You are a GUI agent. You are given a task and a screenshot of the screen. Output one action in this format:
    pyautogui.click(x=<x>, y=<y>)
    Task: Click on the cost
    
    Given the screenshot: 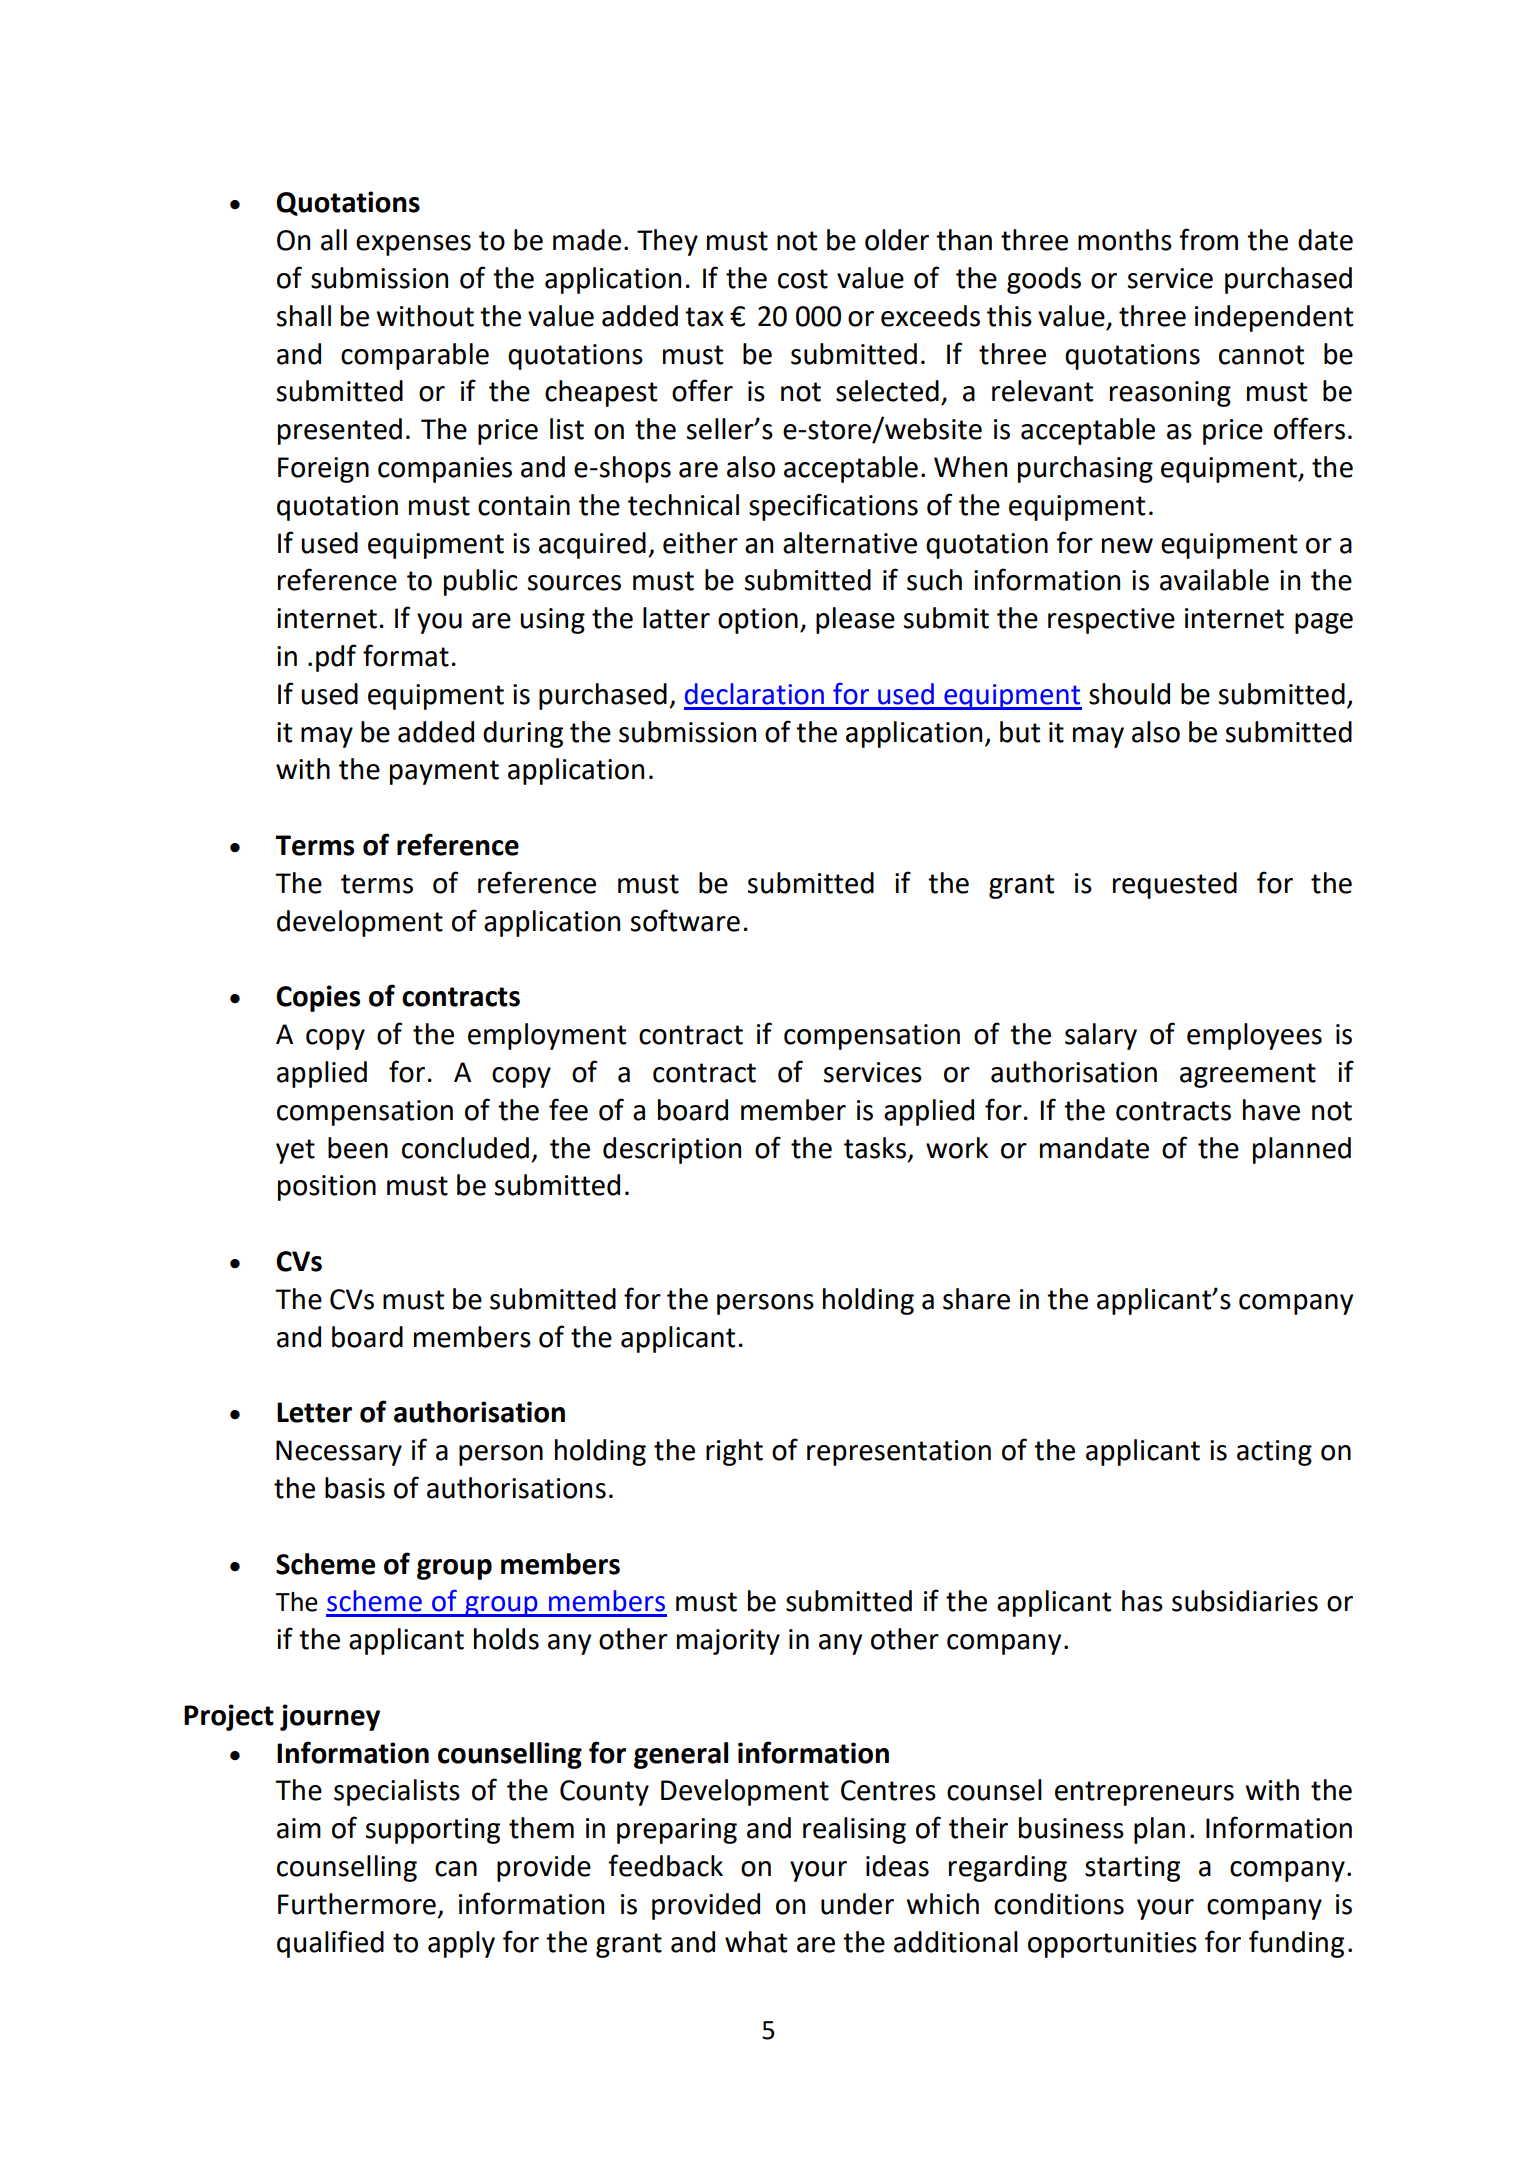 What is the action you would take?
    pyautogui.click(x=803, y=279)
